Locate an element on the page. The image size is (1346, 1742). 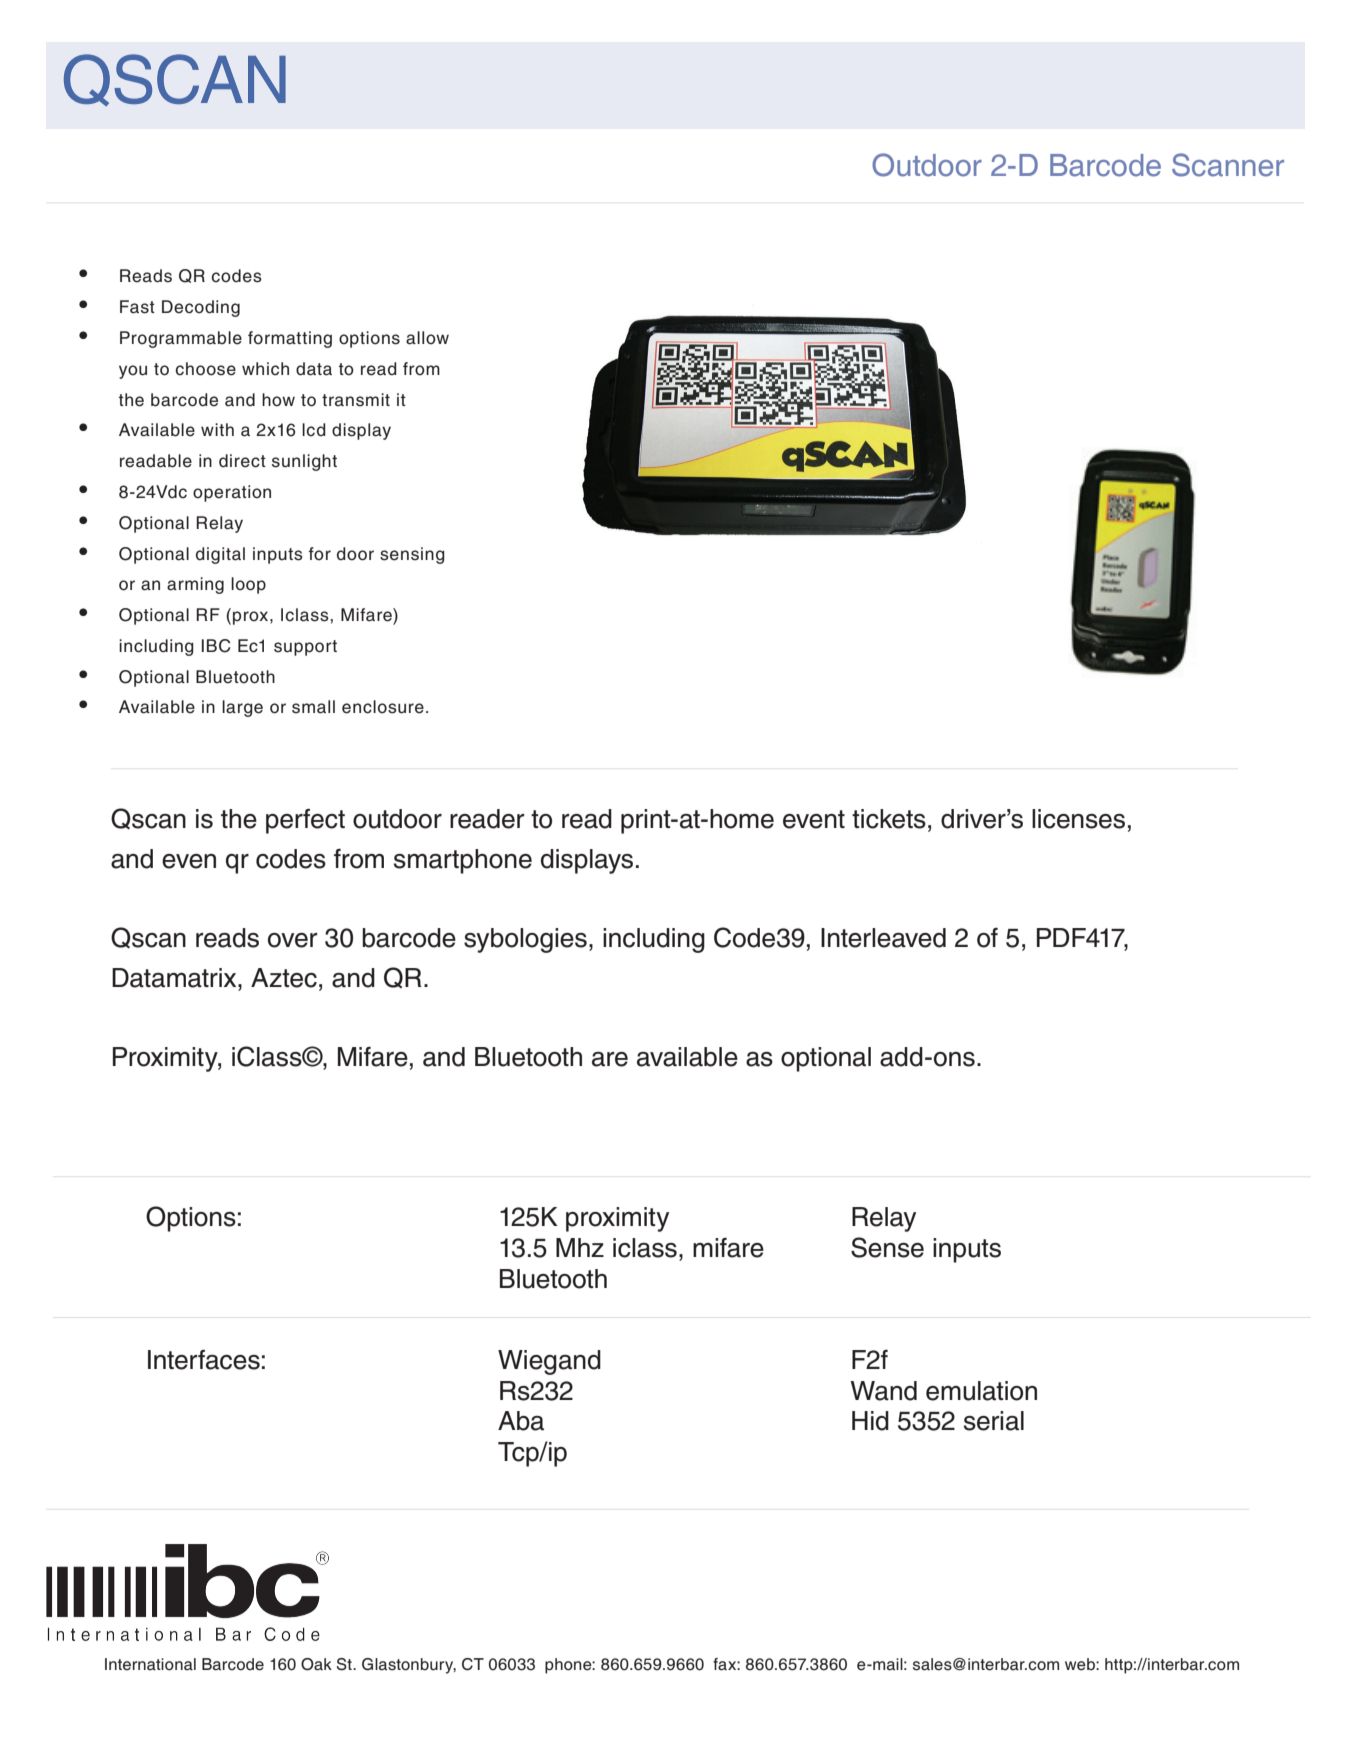
loop is located at coordinates (248, 585).
